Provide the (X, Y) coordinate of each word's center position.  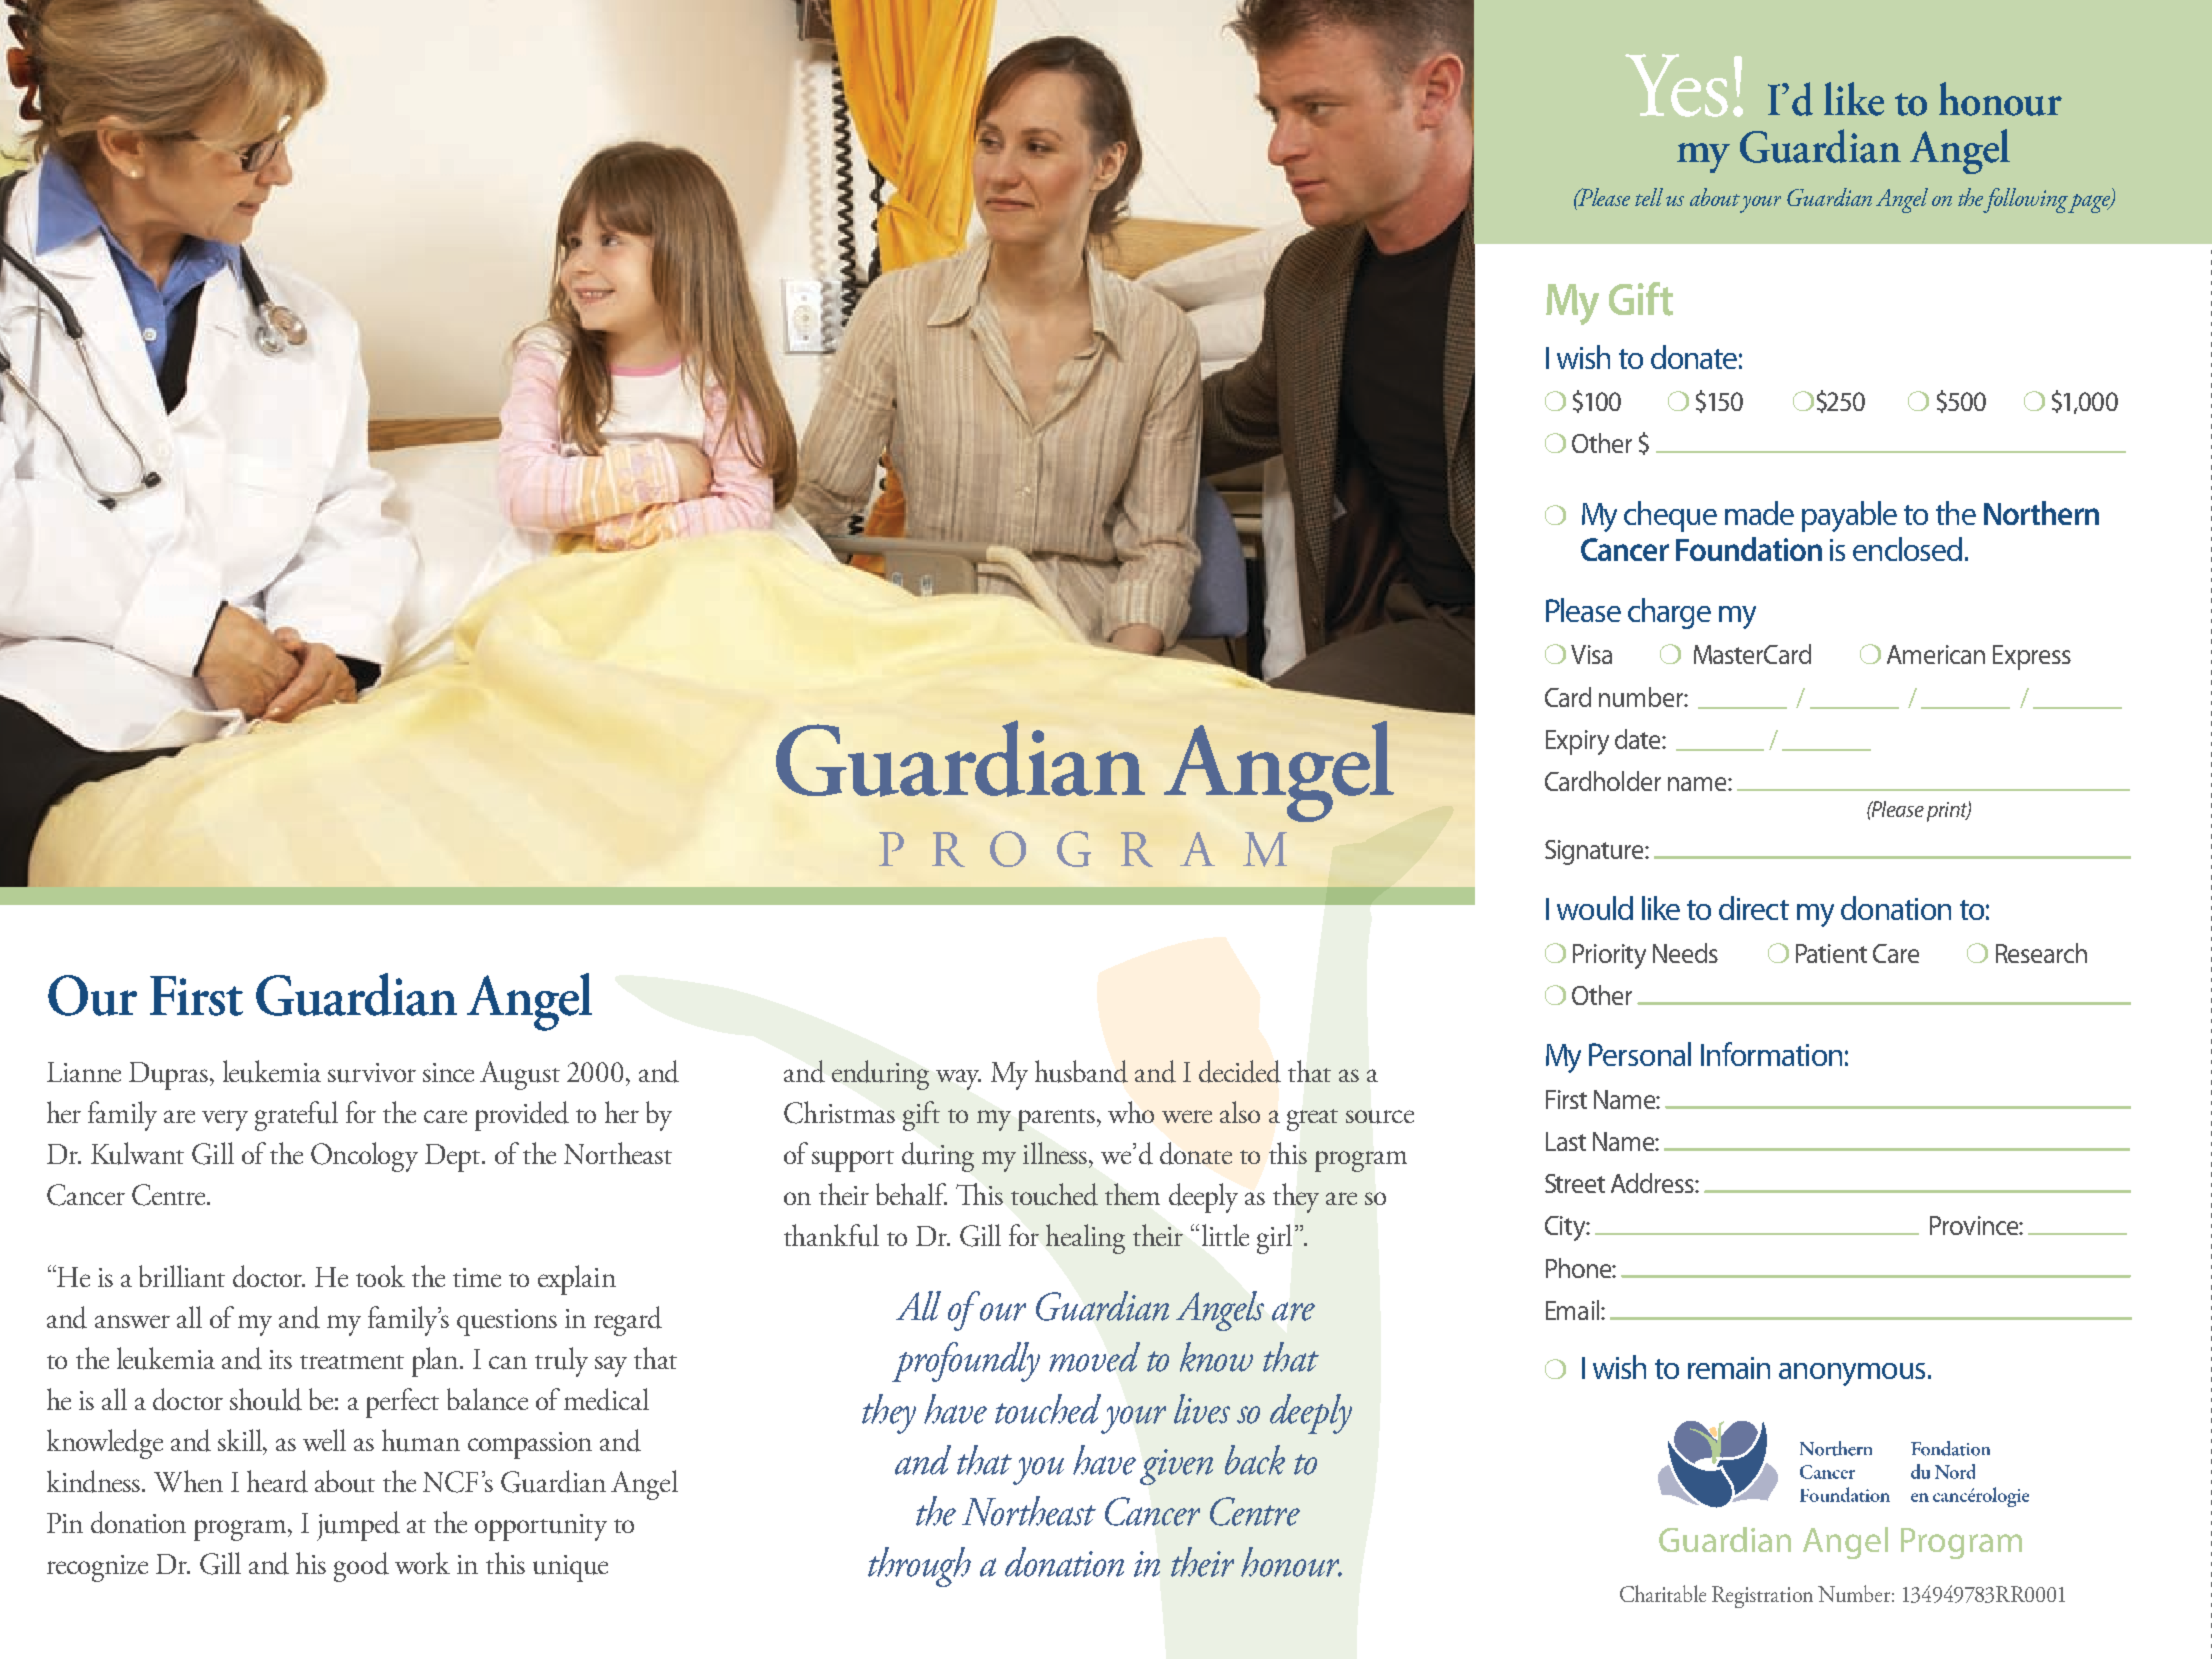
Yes (1676, 85)
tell (1649, 197)
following (2026, 200)
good (361, 1567)
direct (1754, 908)
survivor (372, 1073)
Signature (1595, 852)
